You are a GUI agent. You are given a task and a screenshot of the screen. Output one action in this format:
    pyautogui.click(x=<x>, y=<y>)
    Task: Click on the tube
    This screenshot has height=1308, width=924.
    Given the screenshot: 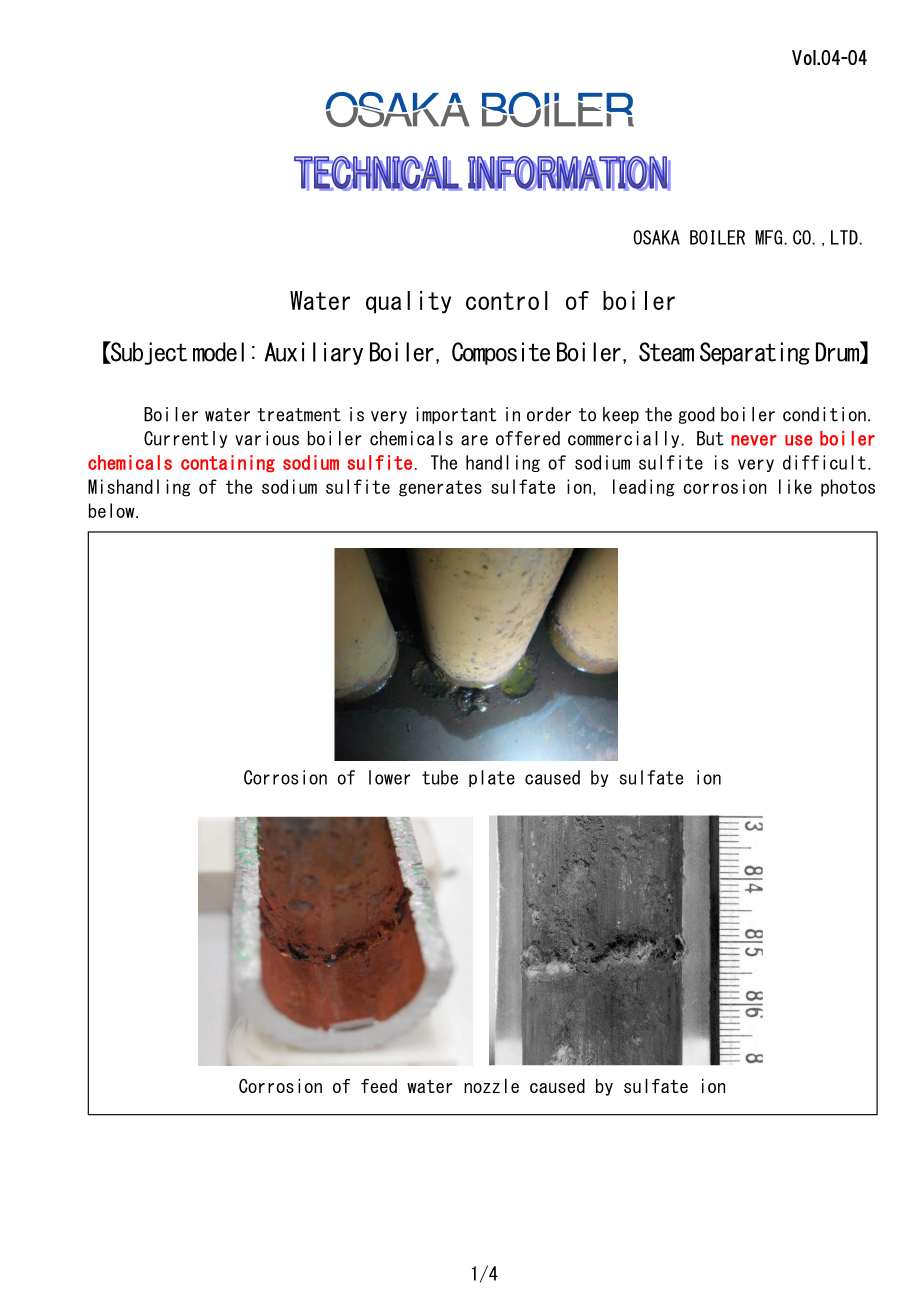 What is the action you would take?
    pyautogui.click(x=440, y=777)
